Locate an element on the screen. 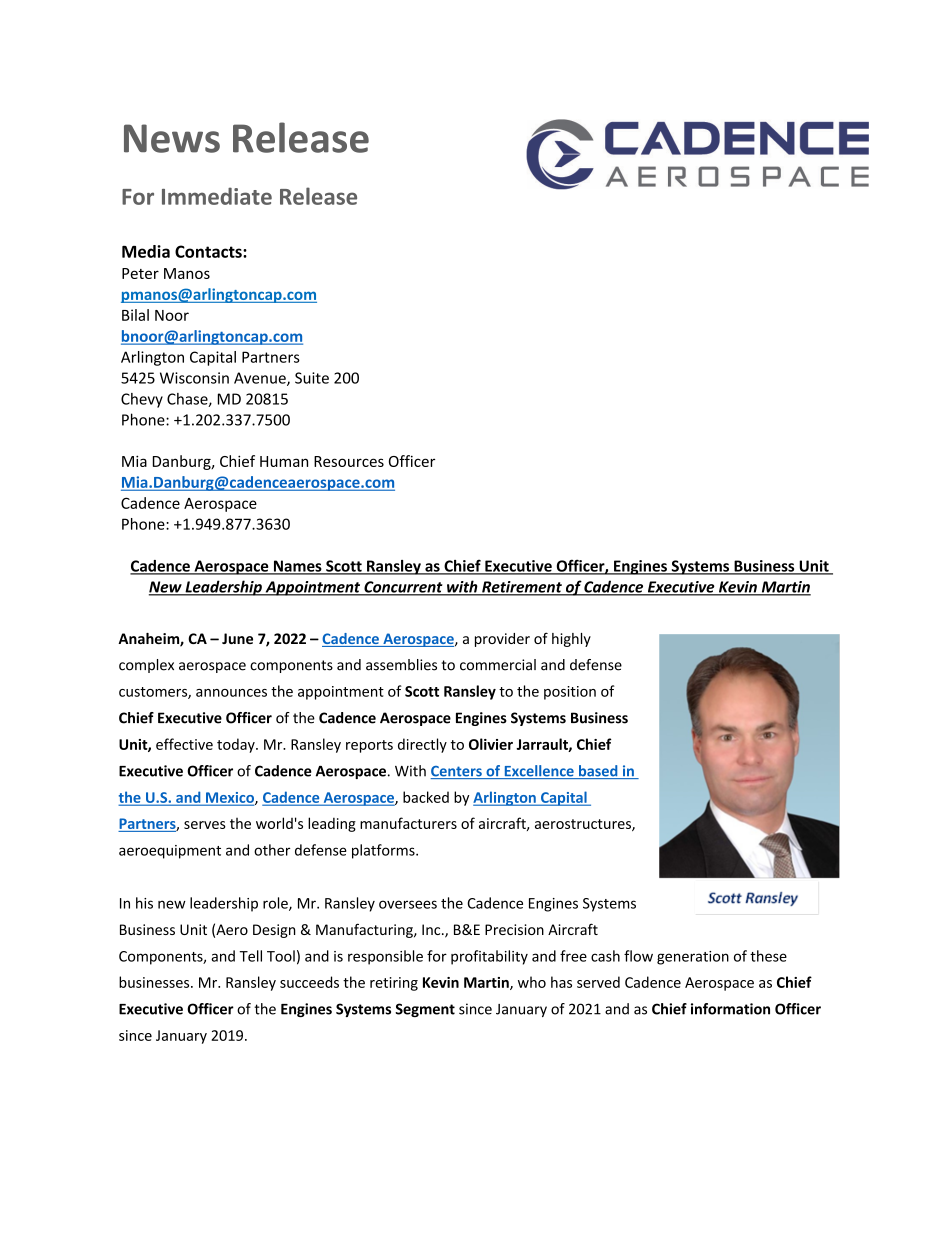  highly is located at coordinates (571, 640).
